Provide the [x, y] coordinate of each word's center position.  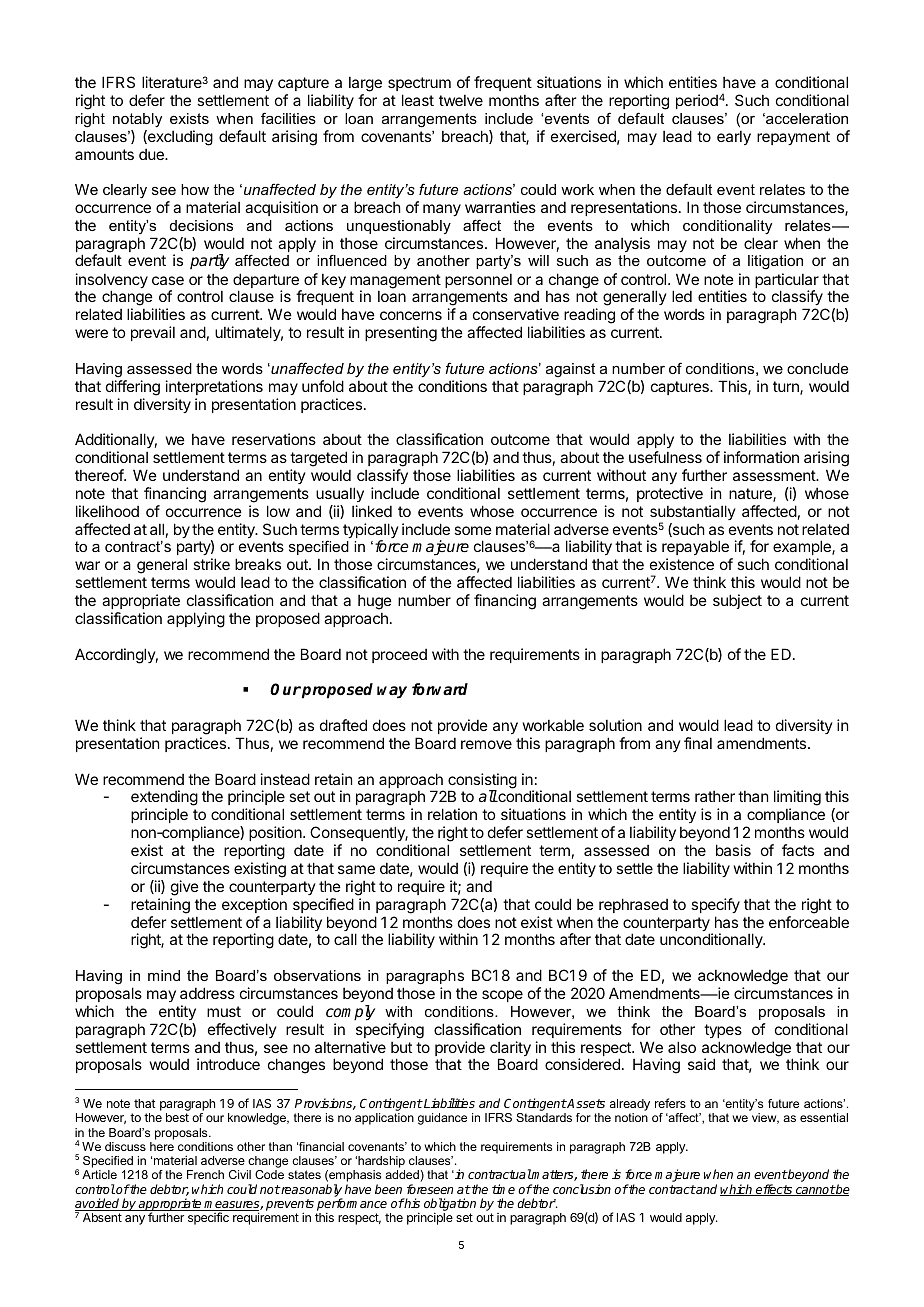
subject [737, 601]
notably [137, 120]
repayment [793, 138]
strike [211, 564]
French [205, 1174]
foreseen [430, 1189]
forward [440, 689]
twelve [461, 100]
